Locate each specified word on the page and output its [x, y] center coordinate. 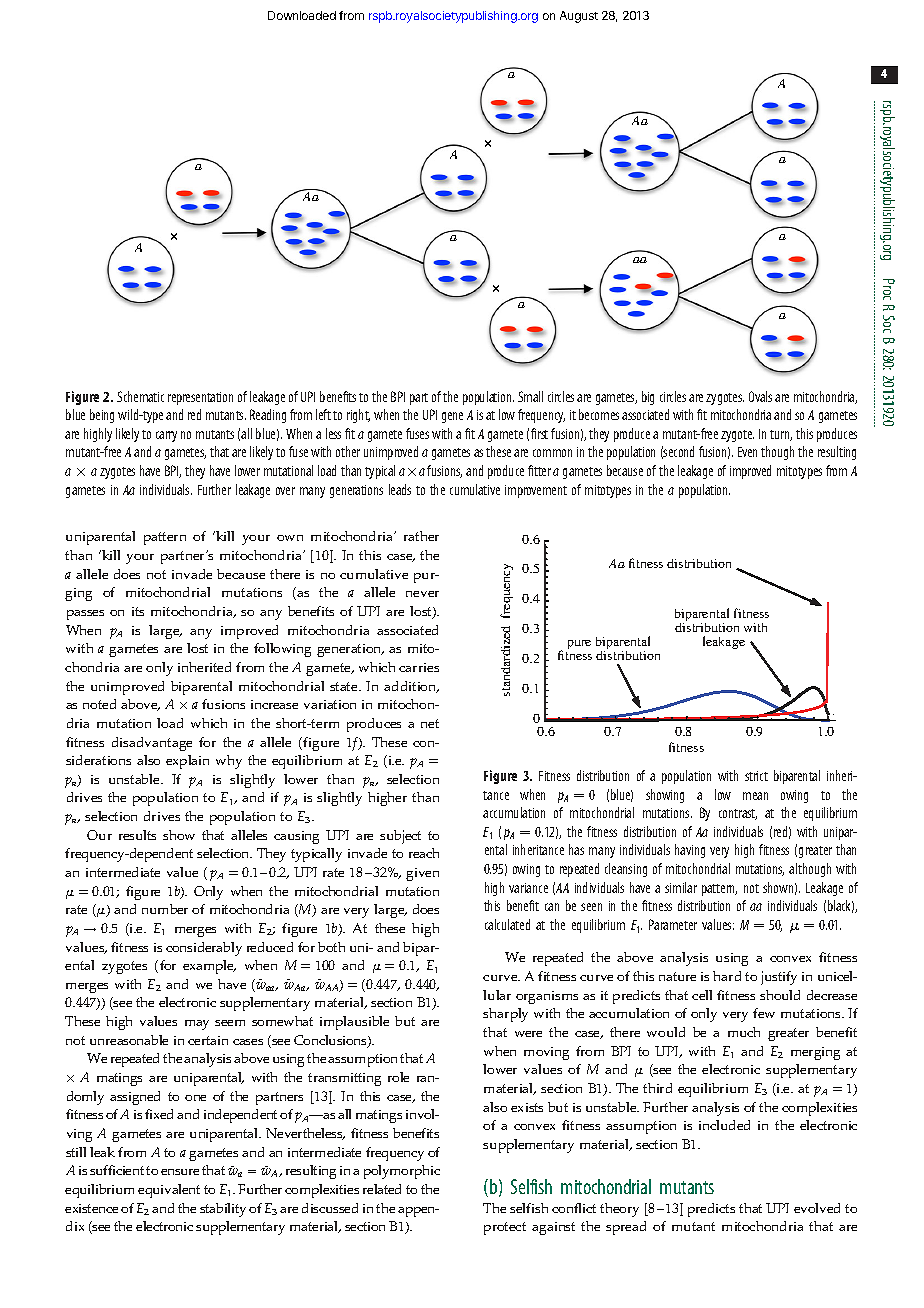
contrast [738, 814]
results [137, 835]
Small [530, 396]
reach [424, 853]
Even [747, 452]
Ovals [760, 396]
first [539, 433]
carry [166, 436]
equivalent [169, 1191]
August [579, 17]
